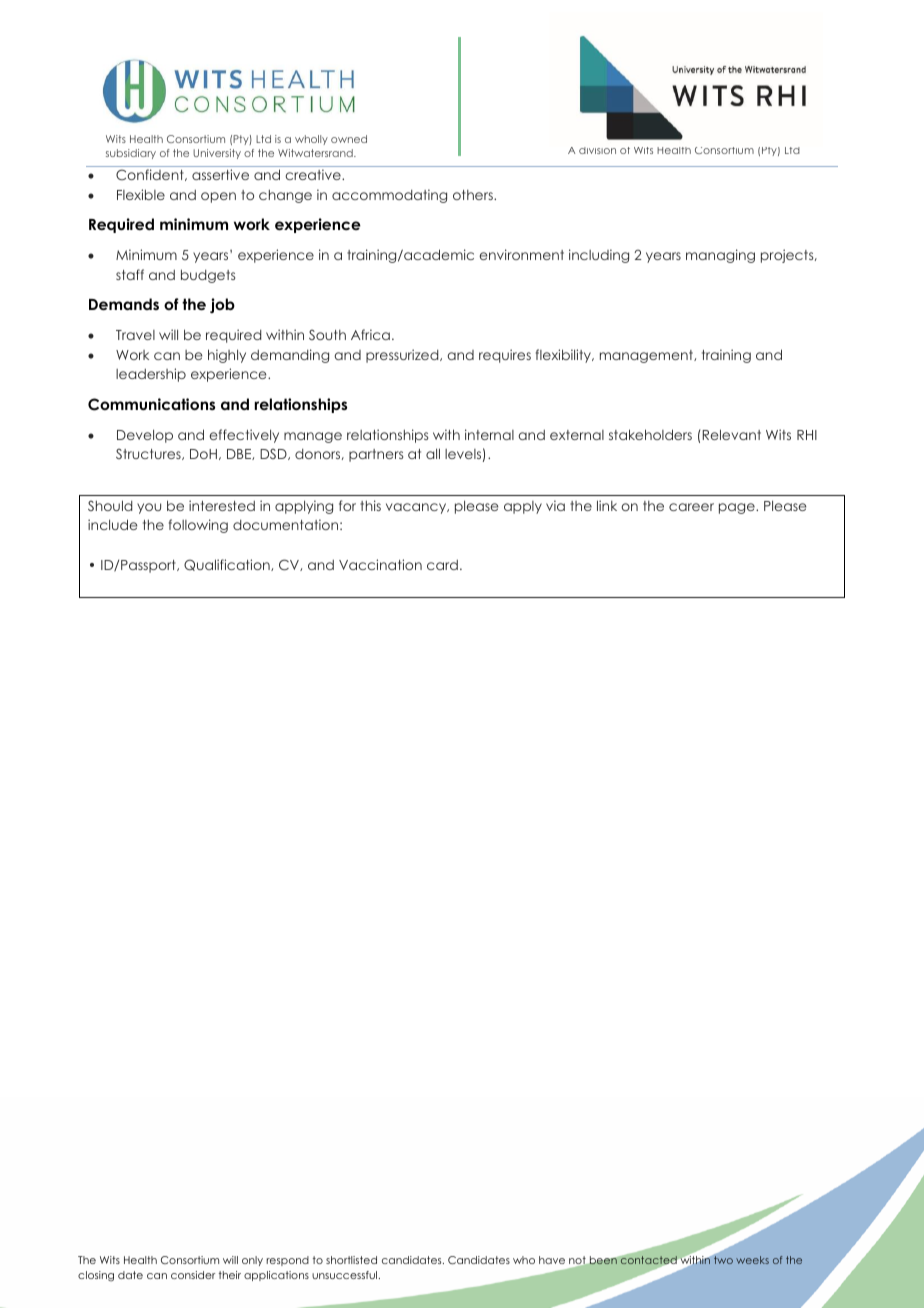  I want to click on Qualification, so click(228, 565).
